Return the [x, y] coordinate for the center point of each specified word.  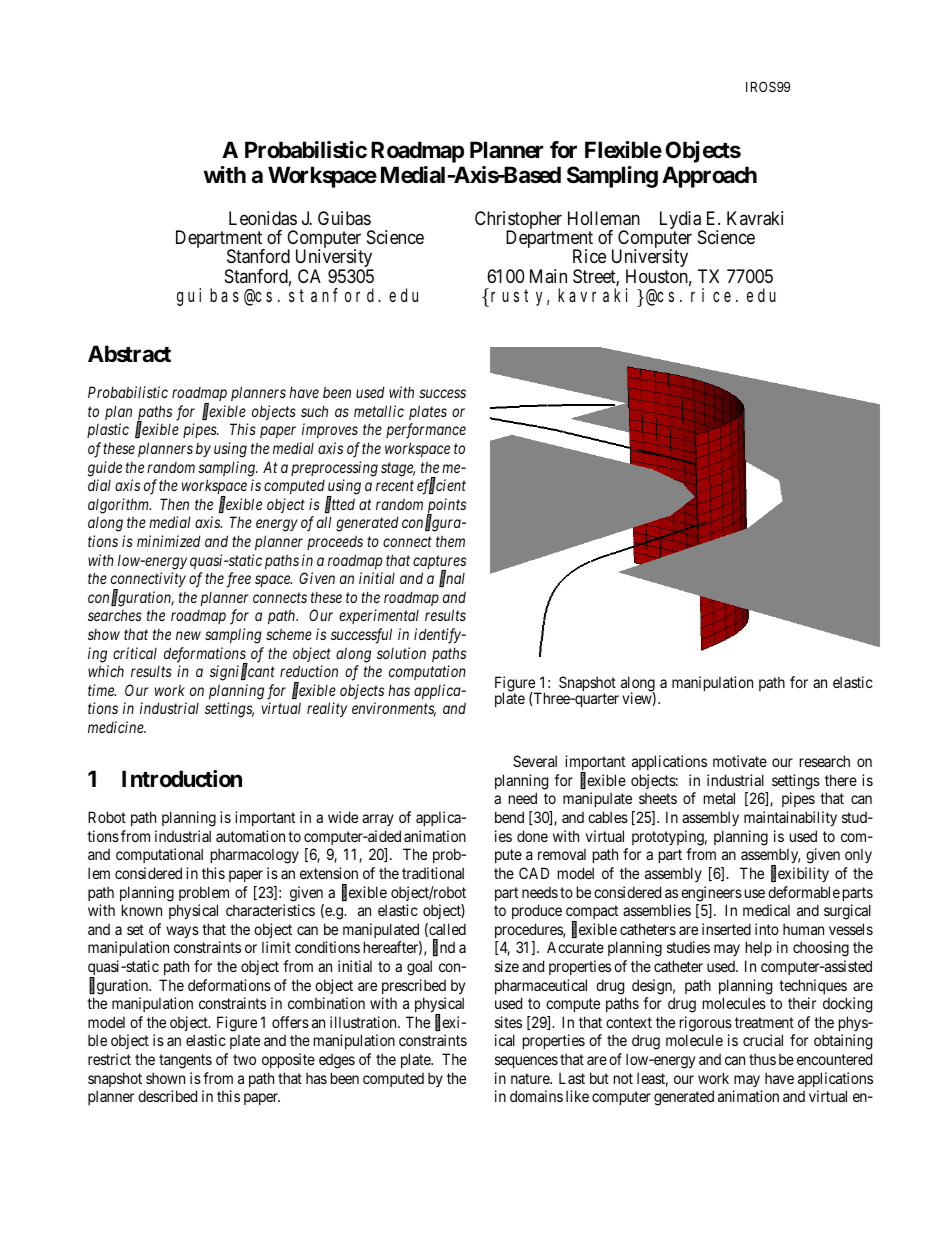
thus [762, 1059]
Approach [709, 177]
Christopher [518, 221]
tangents [185, 1061]
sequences [526, 1062]
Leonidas [263, 218]
